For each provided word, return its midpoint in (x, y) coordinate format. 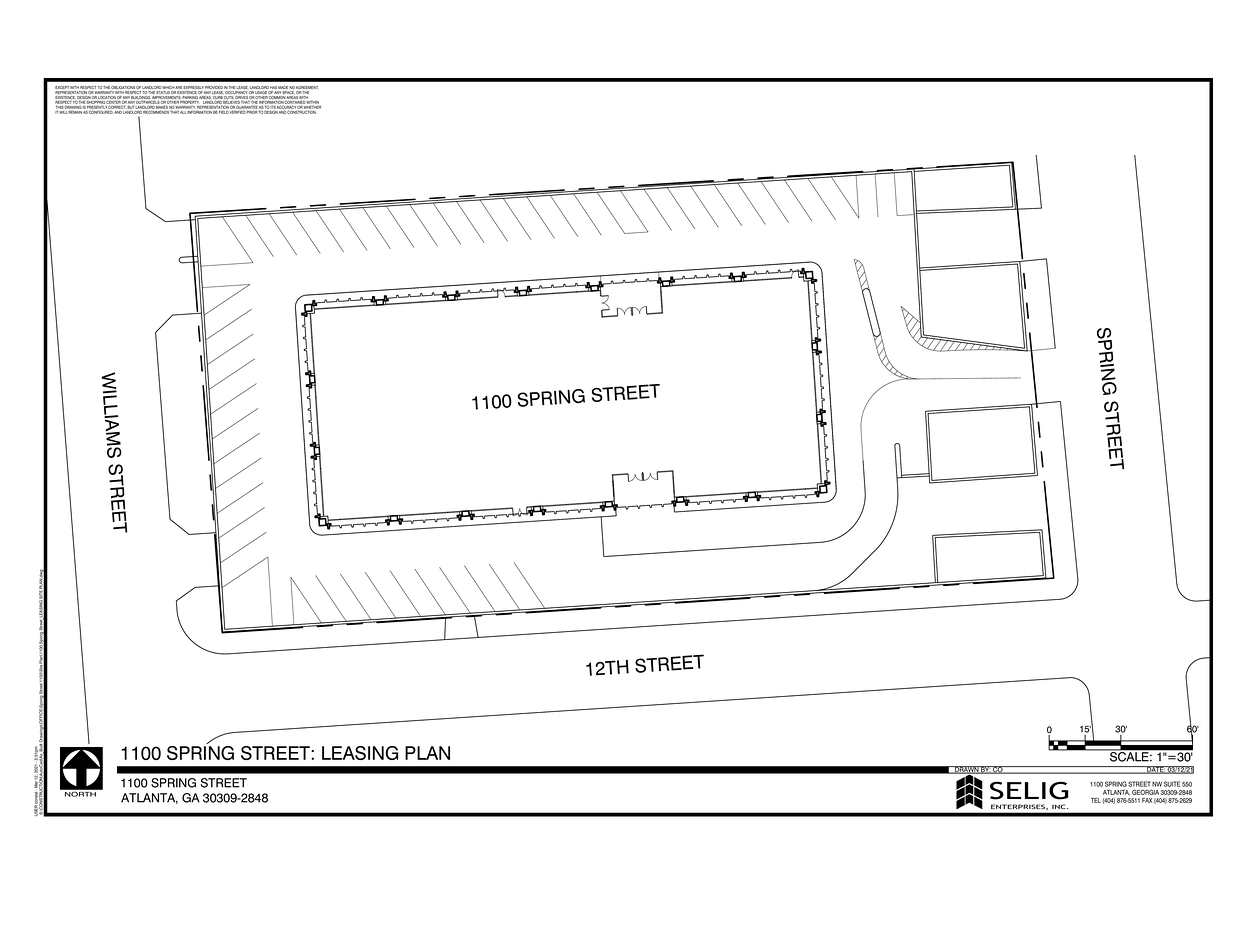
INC (1060, 806)
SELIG (1029, 791)
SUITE (1172, 784)
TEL (1096, 800)
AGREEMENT (307, 89)
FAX (1147, 800)
